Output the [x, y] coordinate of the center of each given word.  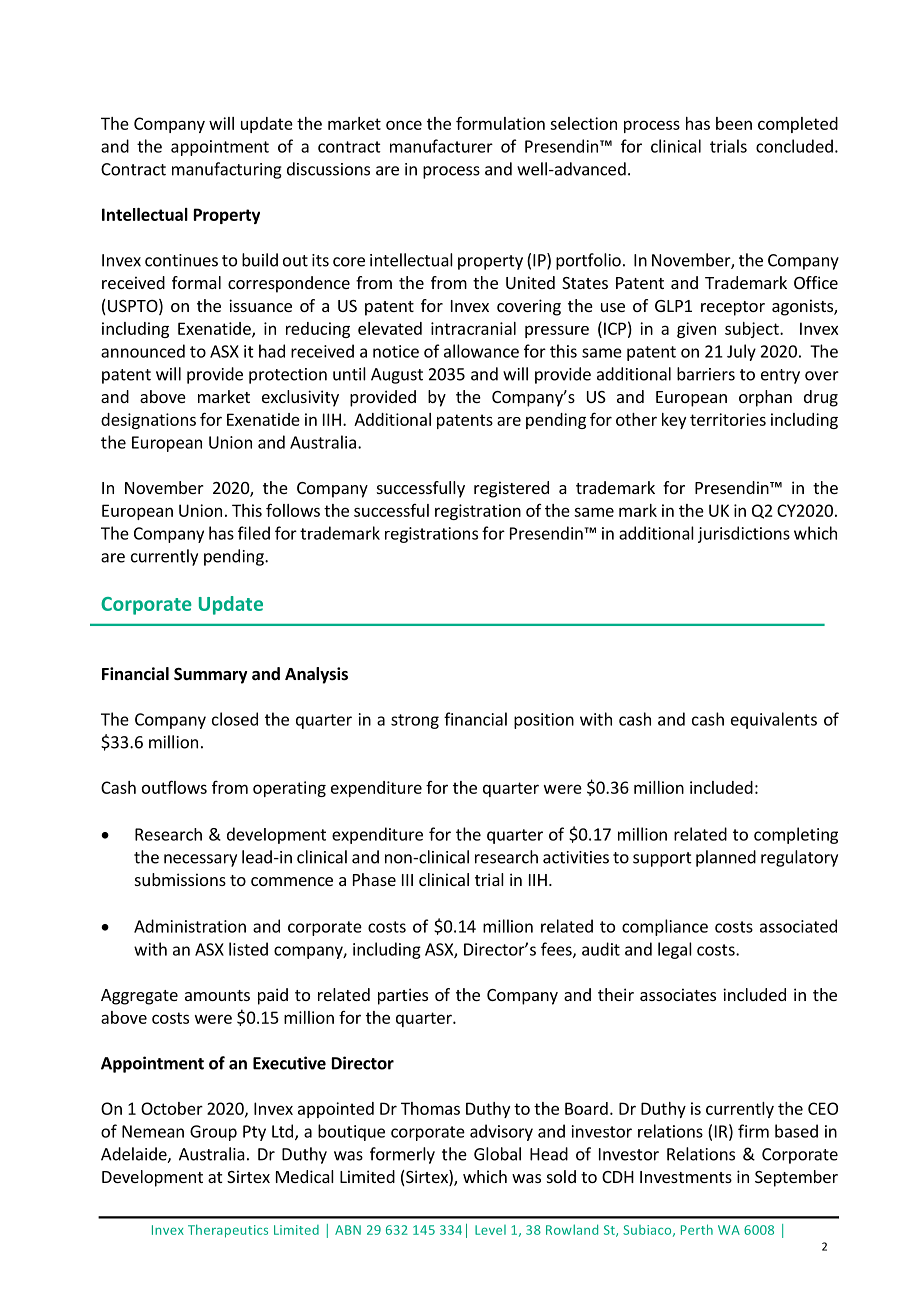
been [734, 123]
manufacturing [227, 170]
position [544, 721]
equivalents [774, 720]
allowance [481, 351]
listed [248, 949]
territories [728, 419]
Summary [211, 676]
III [407, 880]
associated [798, 926]
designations [148, 421]
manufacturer [441, 146]
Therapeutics [228, 1231]
